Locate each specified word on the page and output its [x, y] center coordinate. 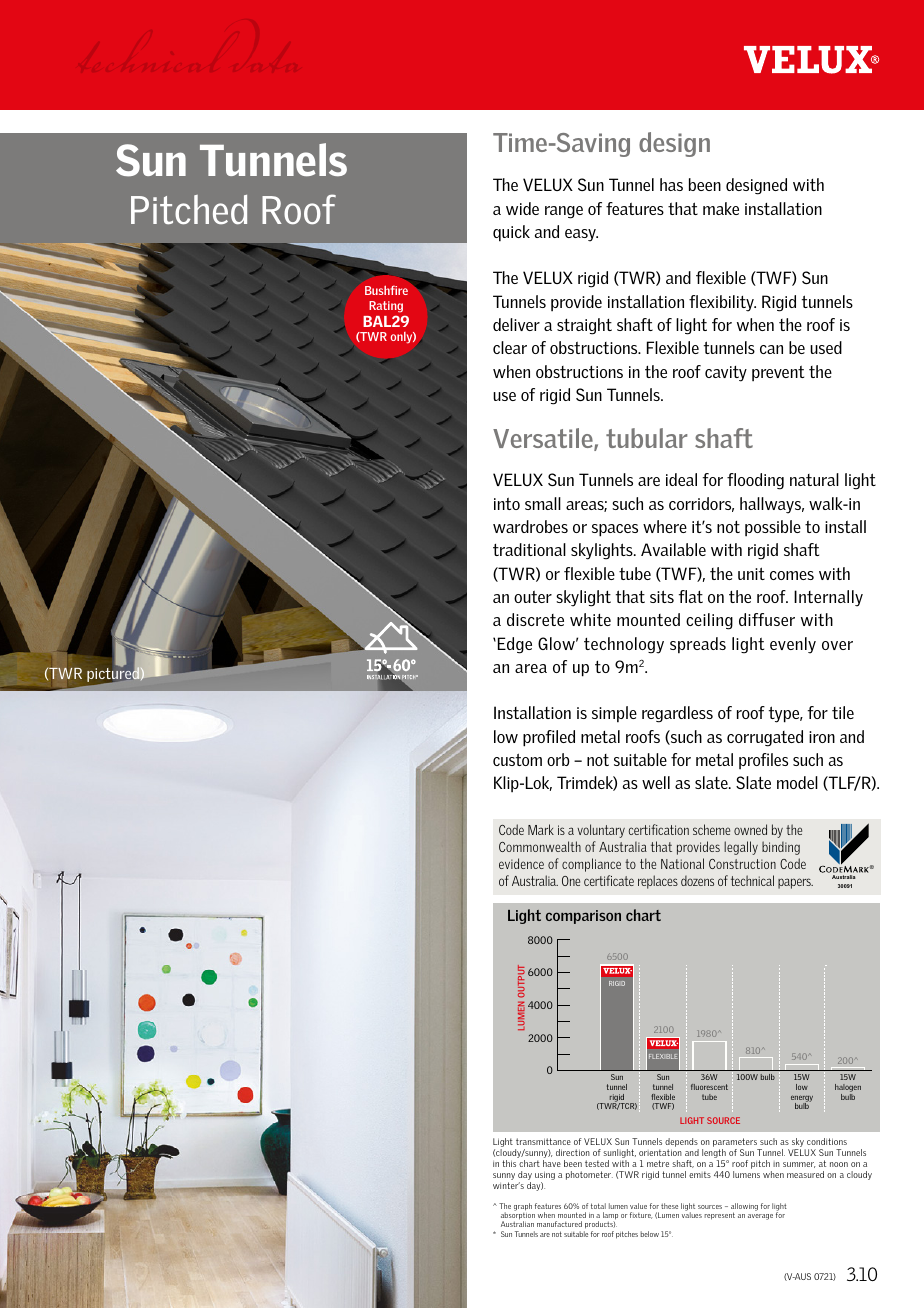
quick [511, 233]
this [509, 1163]
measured [805, 1174]
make [721, 208]
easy [581, 235]
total [598, 1206]
